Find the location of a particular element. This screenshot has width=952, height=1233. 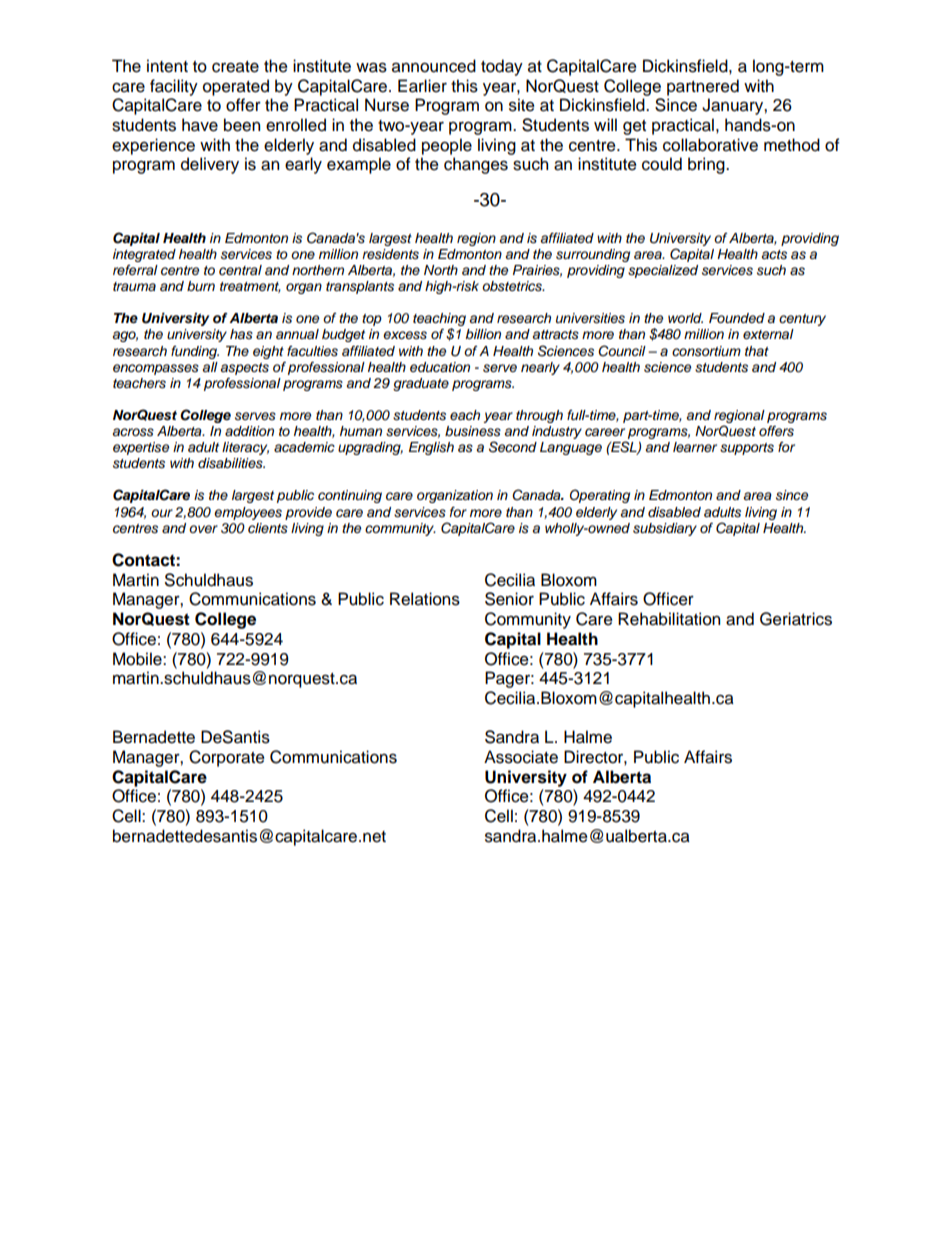

operated is located at coordinates (236, 87).
